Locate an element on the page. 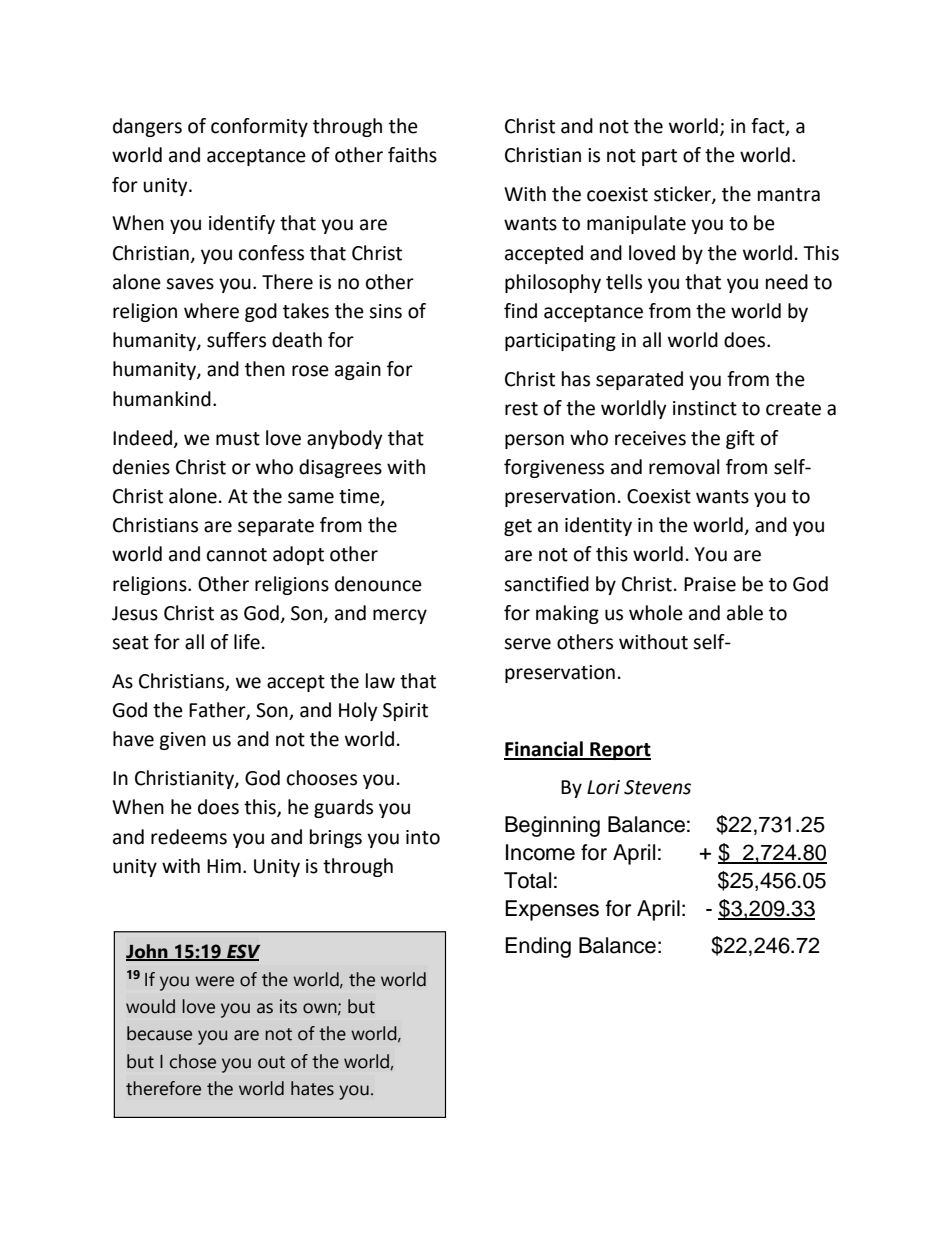 The width and height of the page is (952, 1233). removal is located at coordinates (684, 467).
